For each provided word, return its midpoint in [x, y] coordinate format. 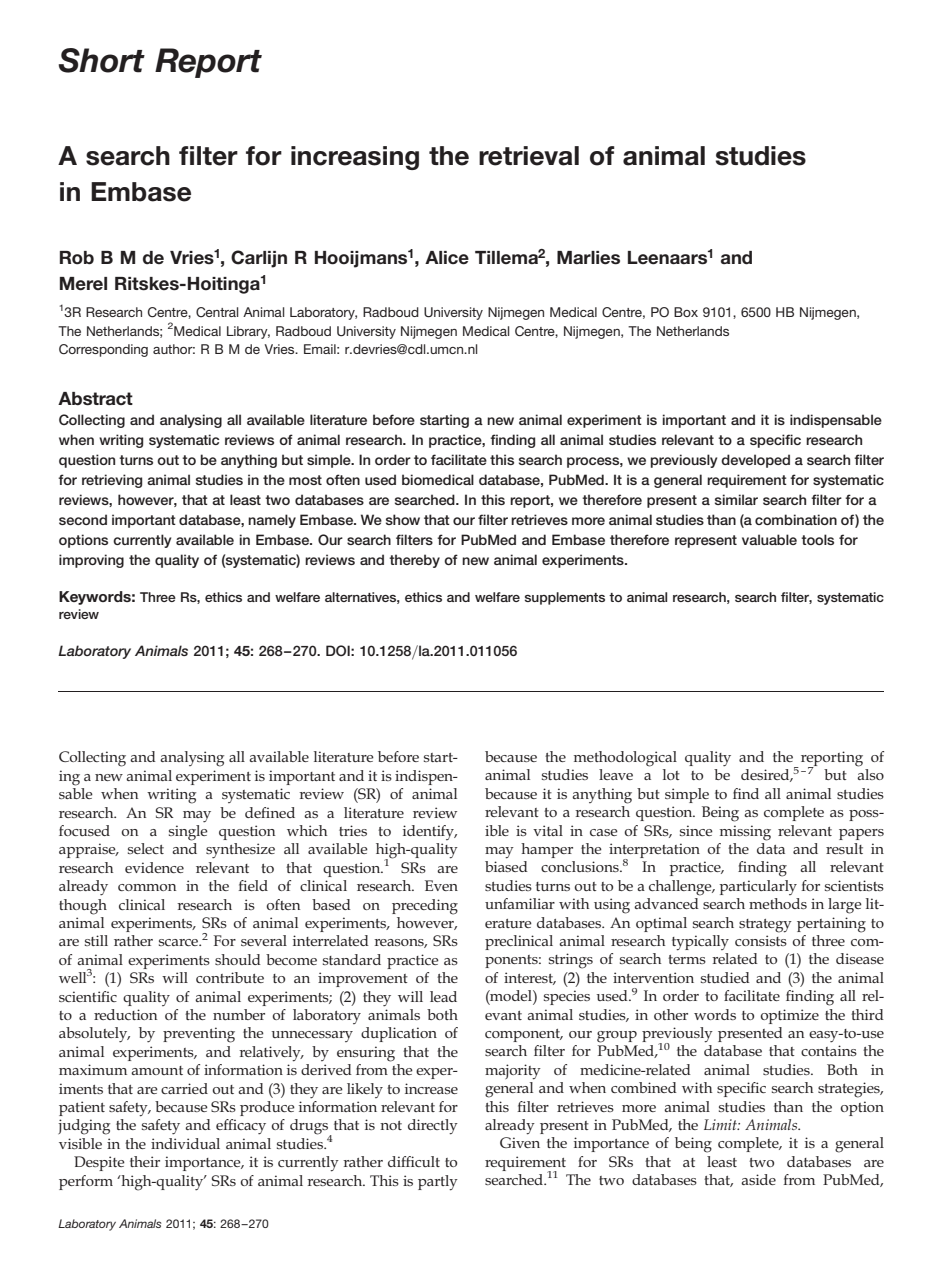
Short [102, 60]
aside [758, 1179]
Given [520, 1142]
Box [686, 312]
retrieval [529, 156]
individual [185, 1143]
